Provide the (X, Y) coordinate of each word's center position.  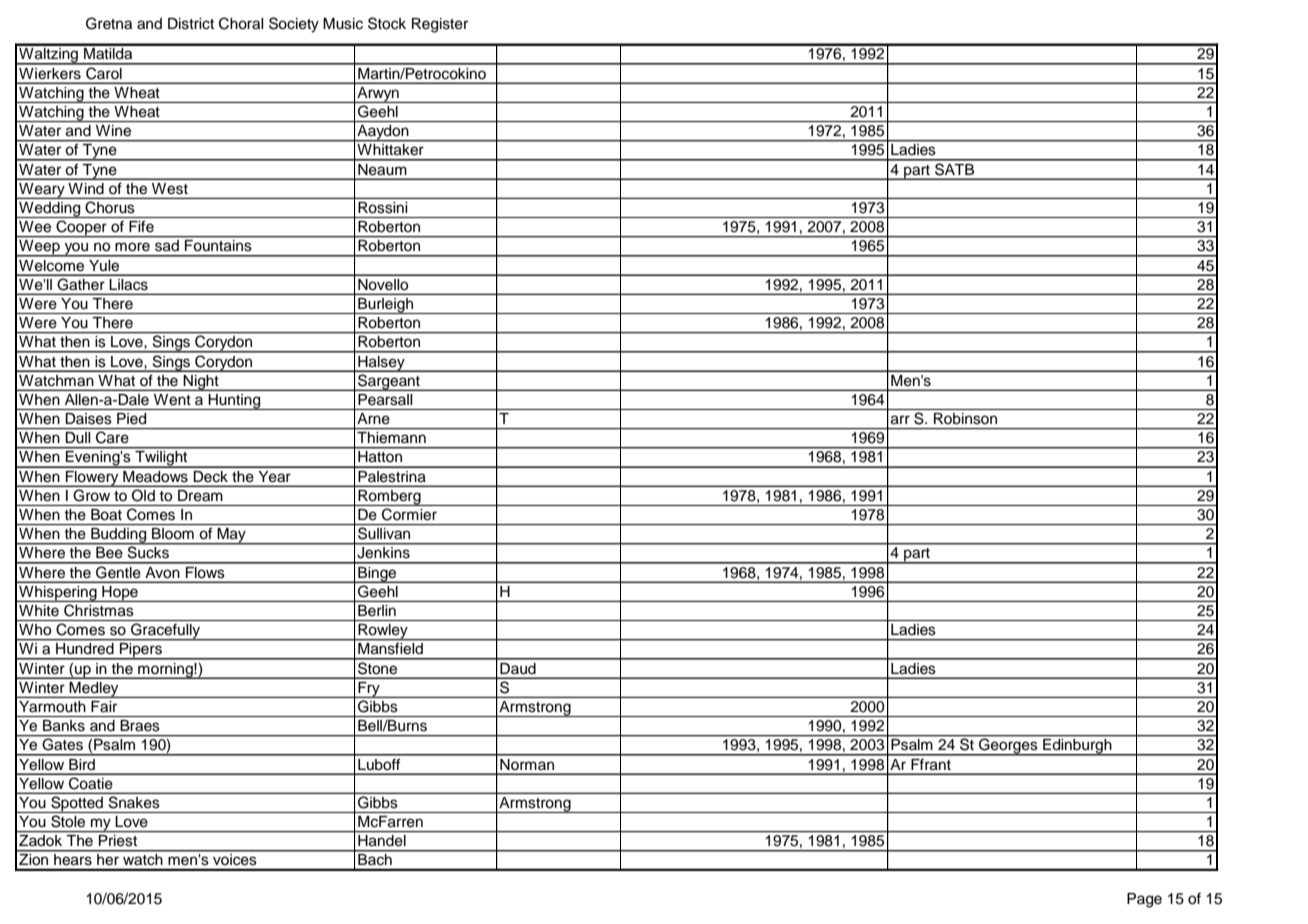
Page (1144, 900)
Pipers (141, 651)
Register (440, 25)
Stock (387, 23)
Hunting (235, 402)
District (191, 24)
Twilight (161, 459)
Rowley (383, 632)
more (132, 247)
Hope (120, 594)
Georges (1008, 746)
